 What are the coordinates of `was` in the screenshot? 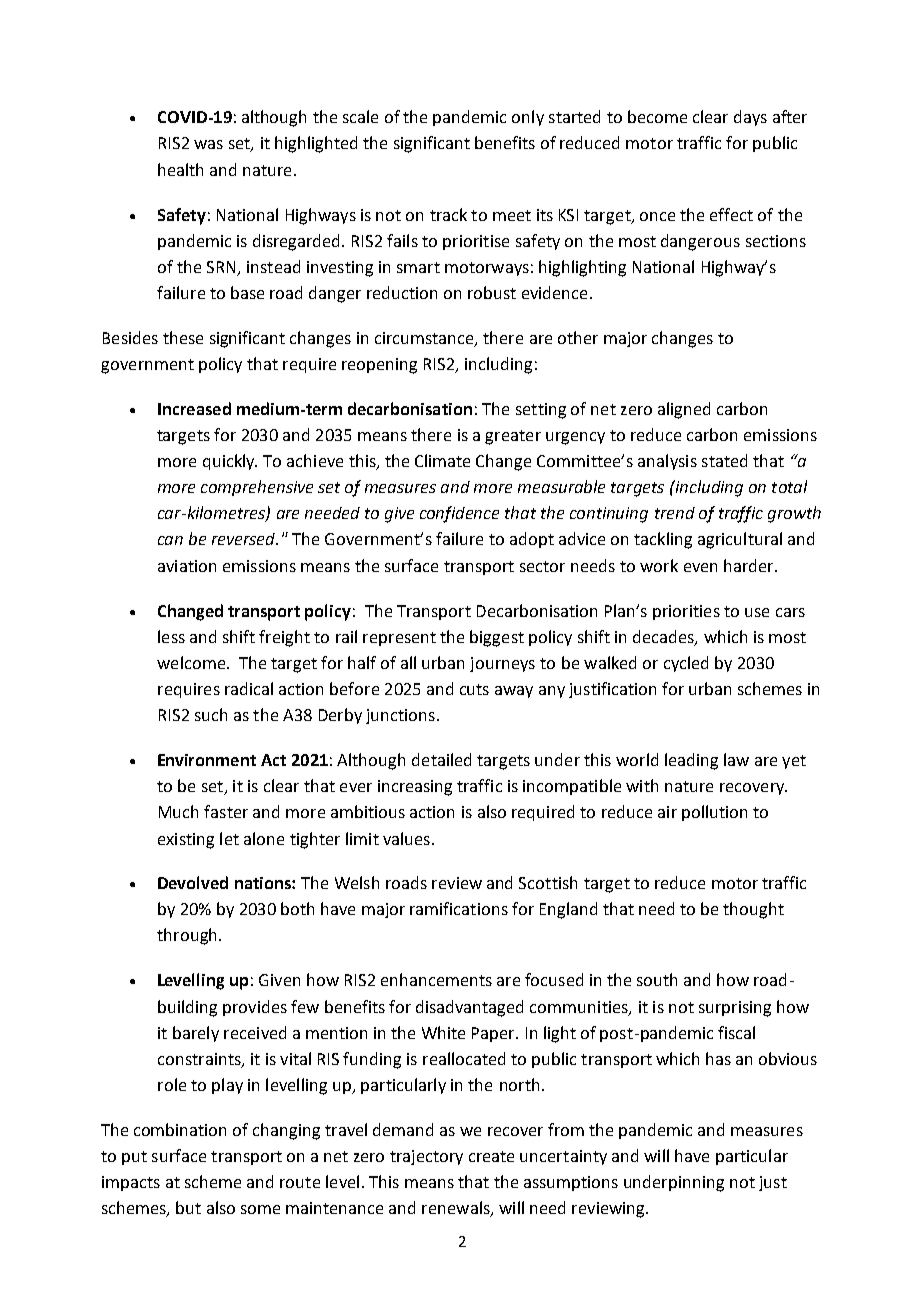 It's located at (208, 144).
